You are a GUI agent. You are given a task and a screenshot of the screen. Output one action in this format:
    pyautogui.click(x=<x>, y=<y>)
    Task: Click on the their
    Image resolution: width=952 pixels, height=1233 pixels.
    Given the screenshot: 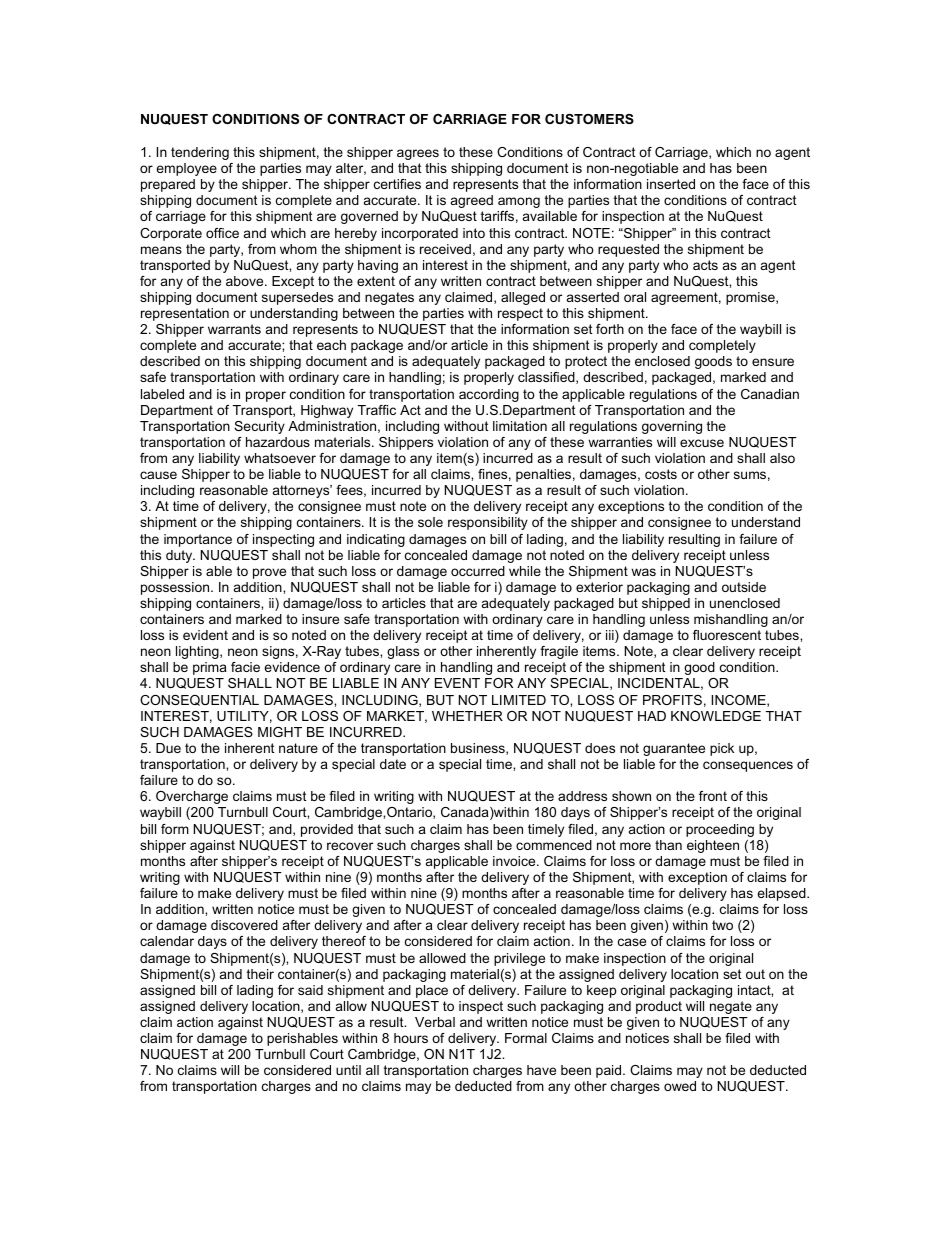 What is the action you would take?
    pyautogui.click(x=260, y=974)
